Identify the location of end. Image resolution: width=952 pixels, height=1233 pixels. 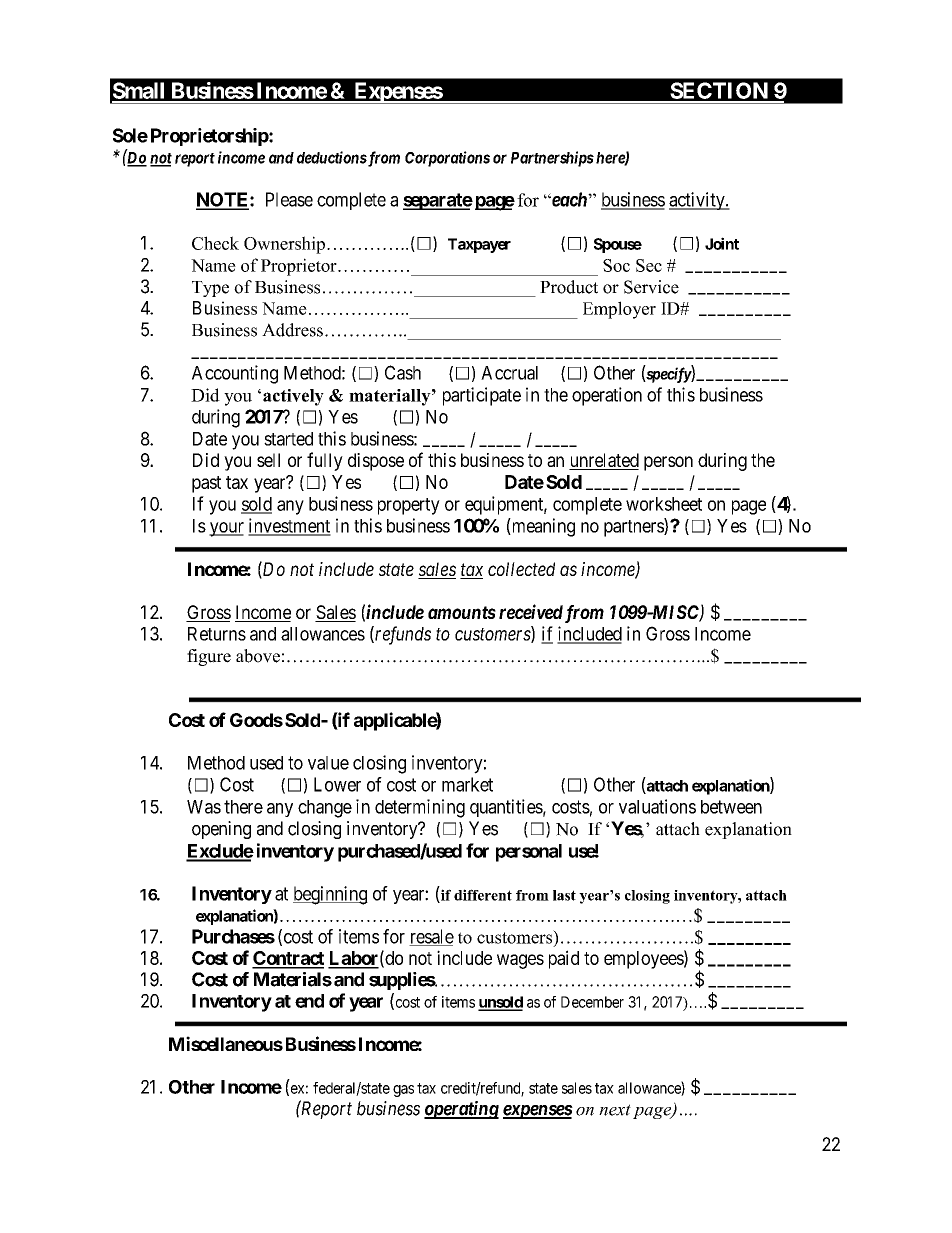
(309, 1001).
